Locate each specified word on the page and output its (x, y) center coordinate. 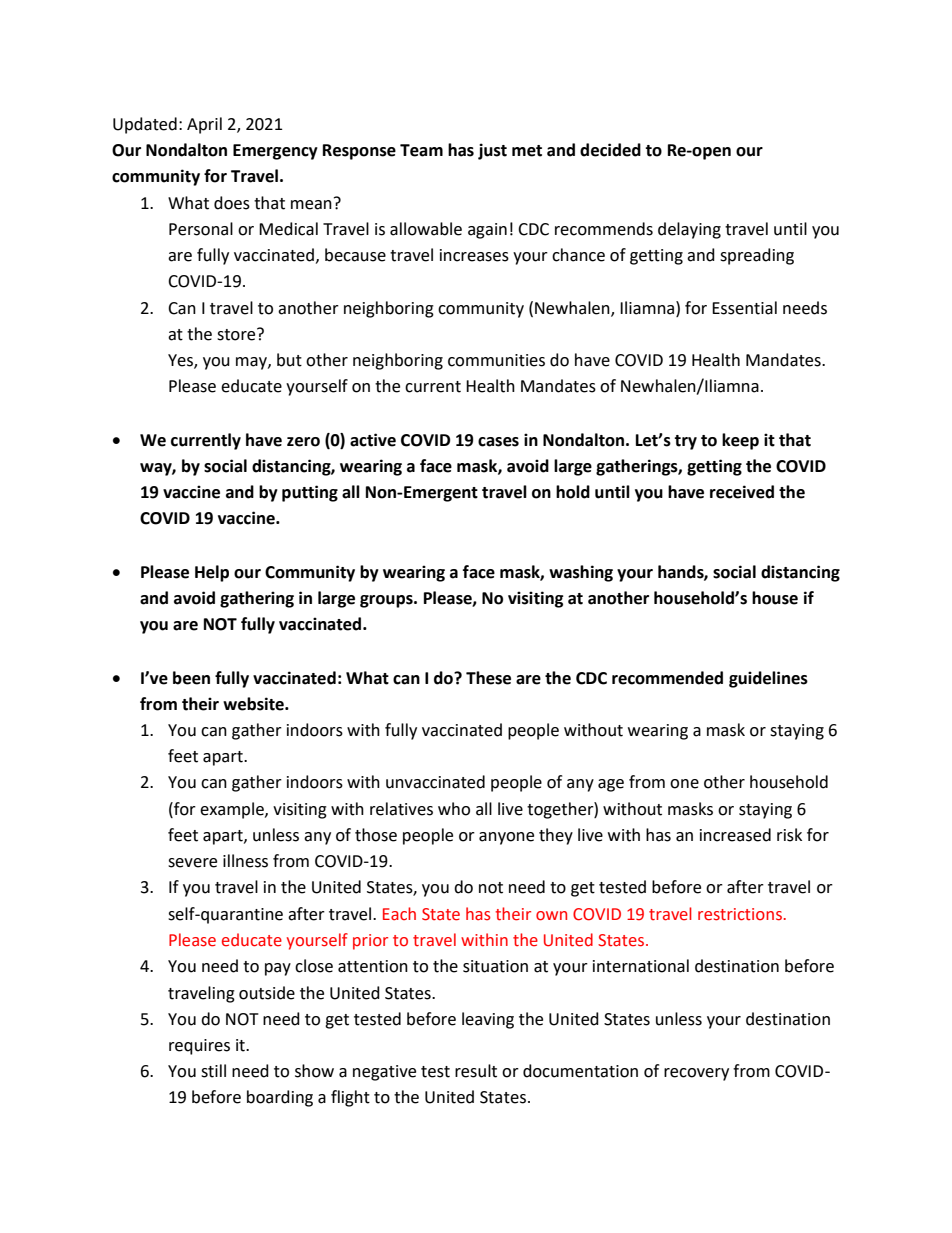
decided (610, 150)
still (213, 1071)
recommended (667, 678)
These (488, 678)
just (492, 151)
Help (212, 573)
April (204, 125)
